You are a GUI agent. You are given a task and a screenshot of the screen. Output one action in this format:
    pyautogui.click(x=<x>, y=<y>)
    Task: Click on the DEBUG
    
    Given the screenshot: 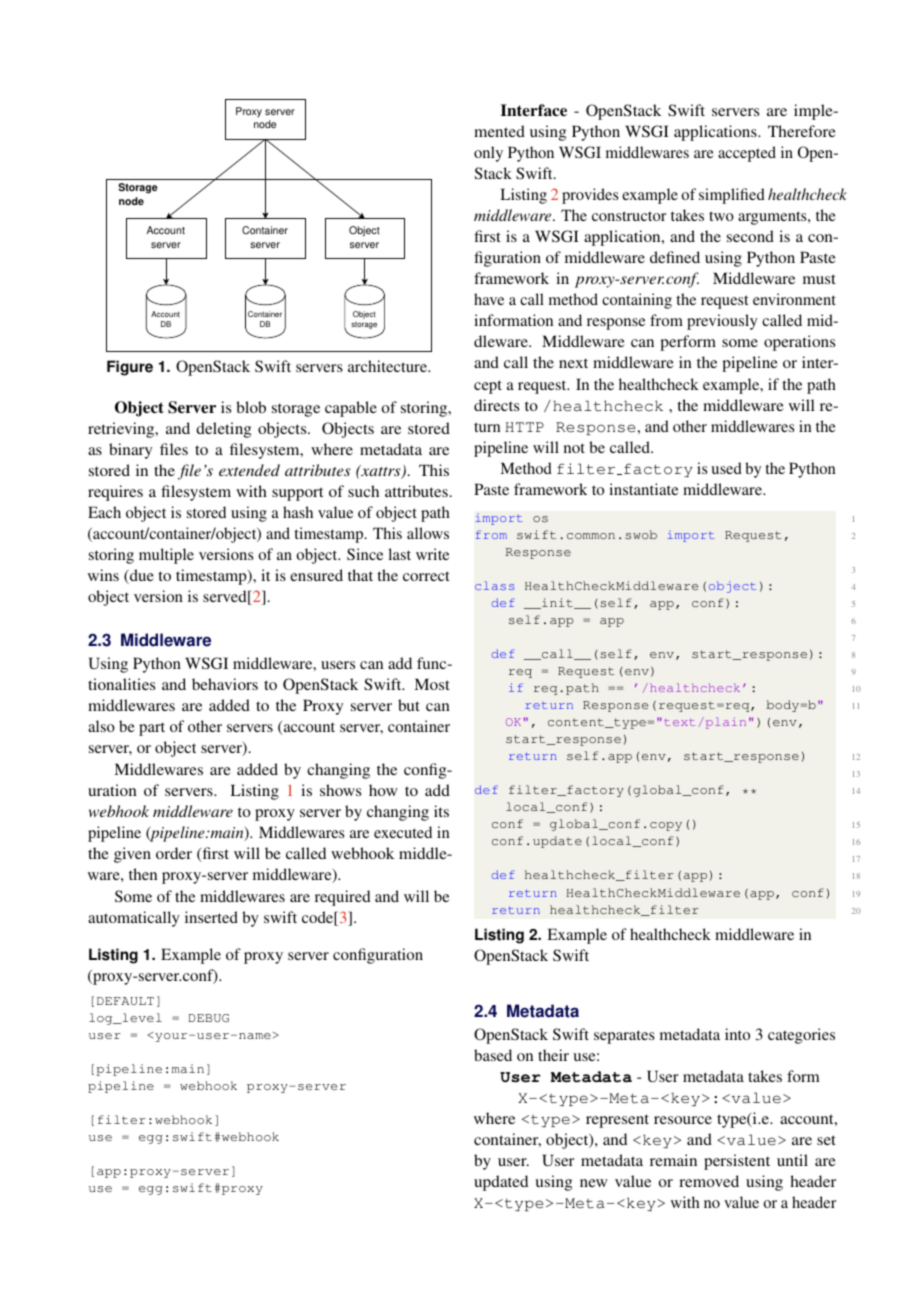 What is the action you would take?
    pyautogui.click(x=209, y=1018)
